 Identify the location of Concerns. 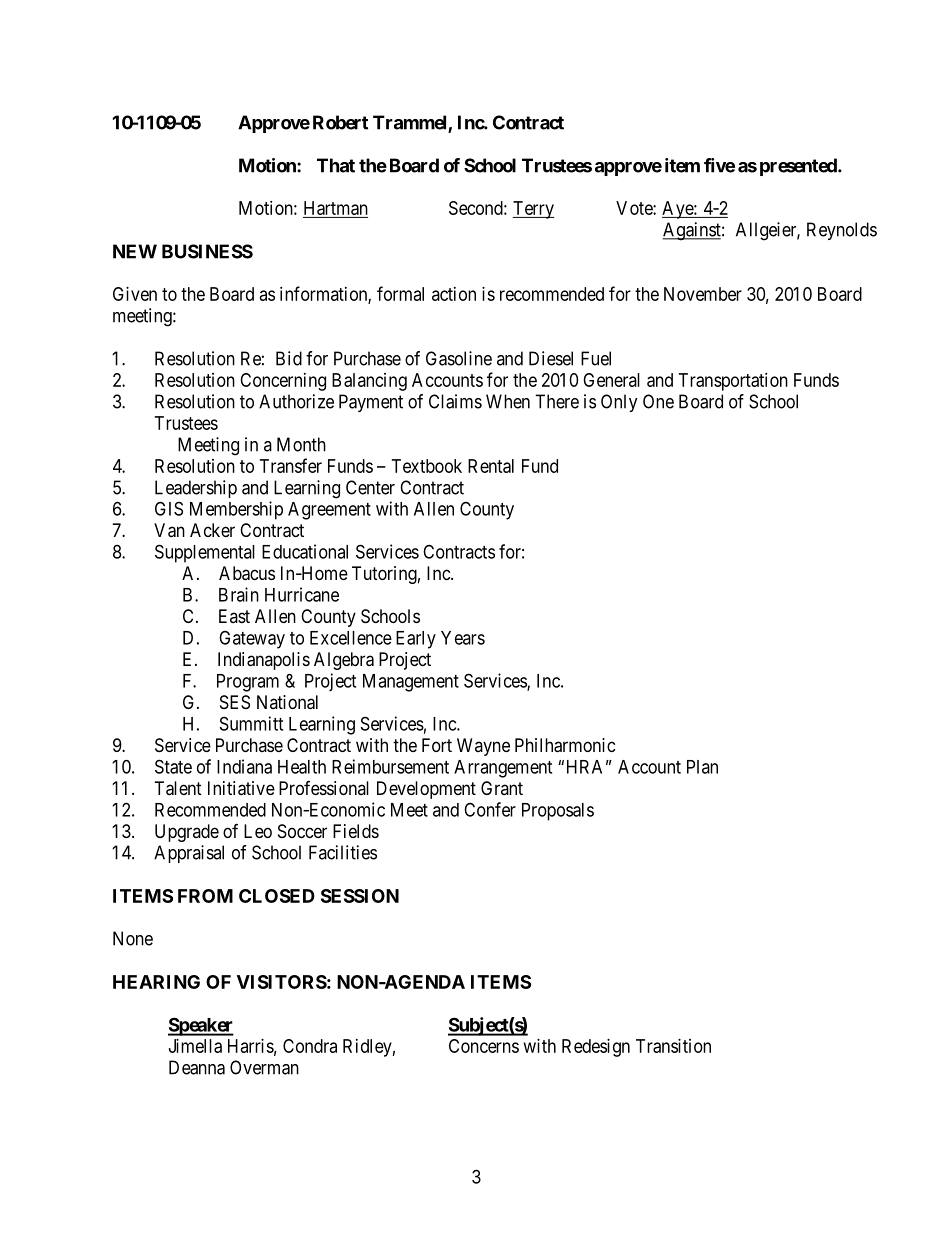
(484, 1046).
